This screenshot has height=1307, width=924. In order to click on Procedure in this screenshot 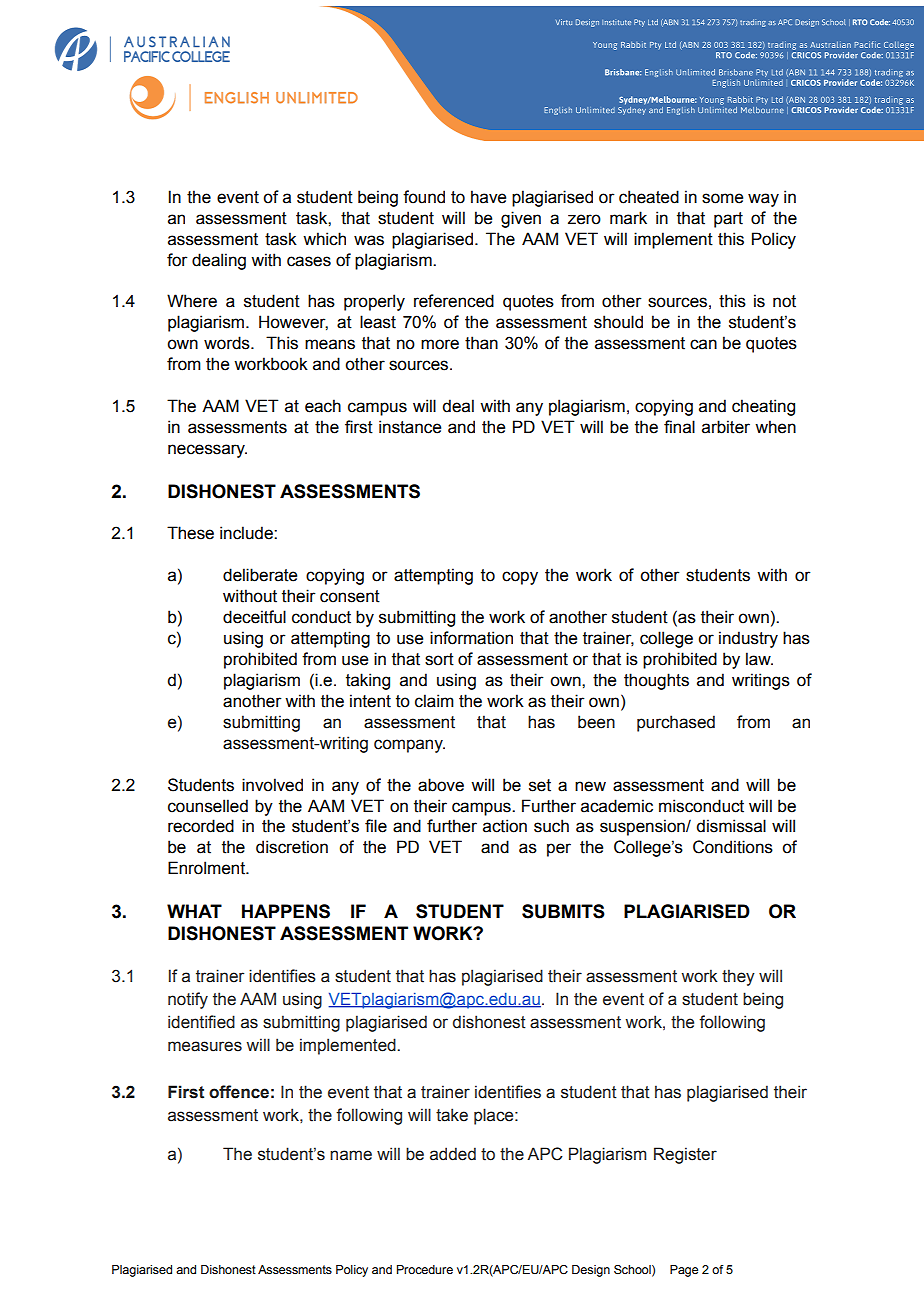, I will do `click(425, 1269)`.
